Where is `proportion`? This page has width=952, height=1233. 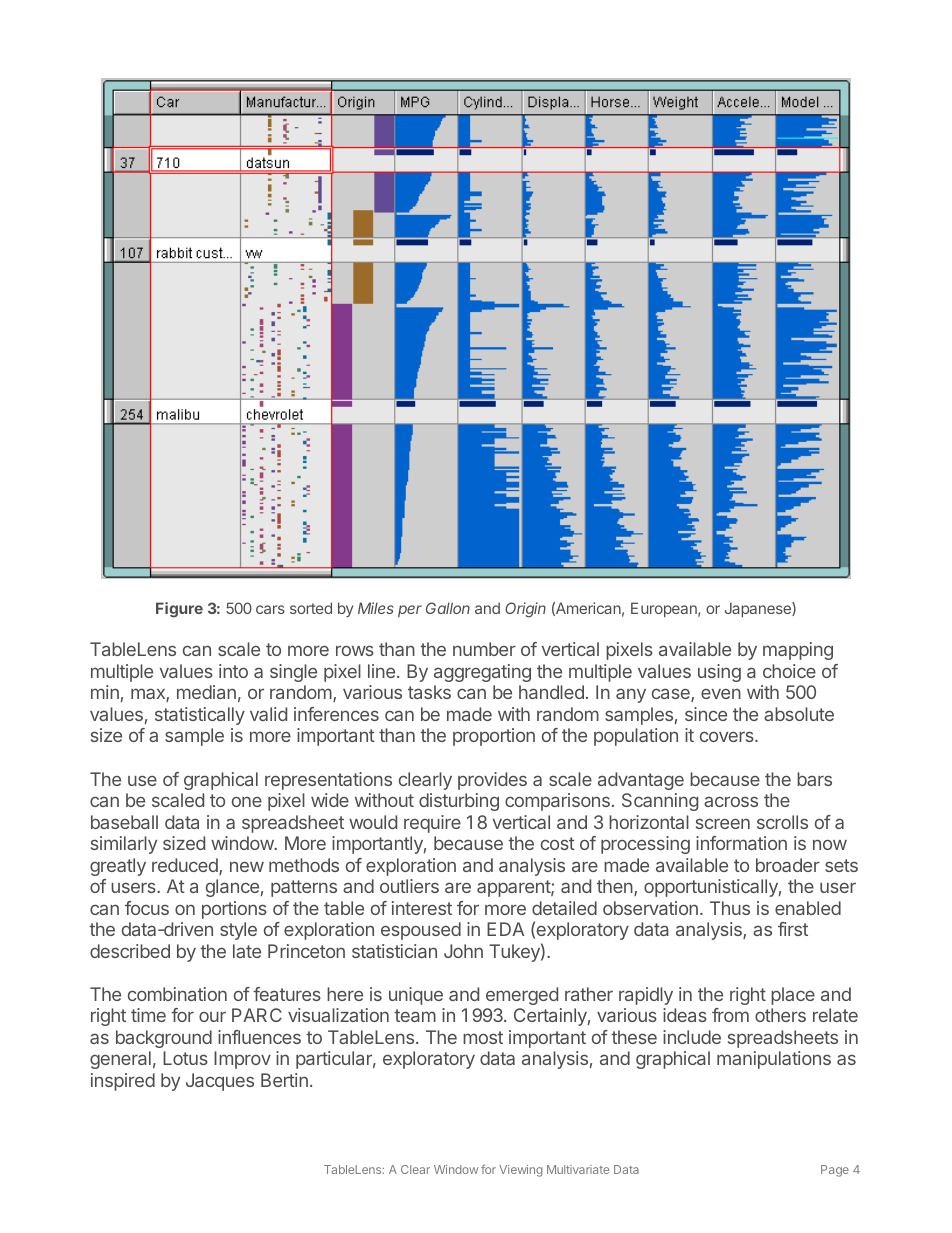
proportion is located at coordinates (494, 737).
